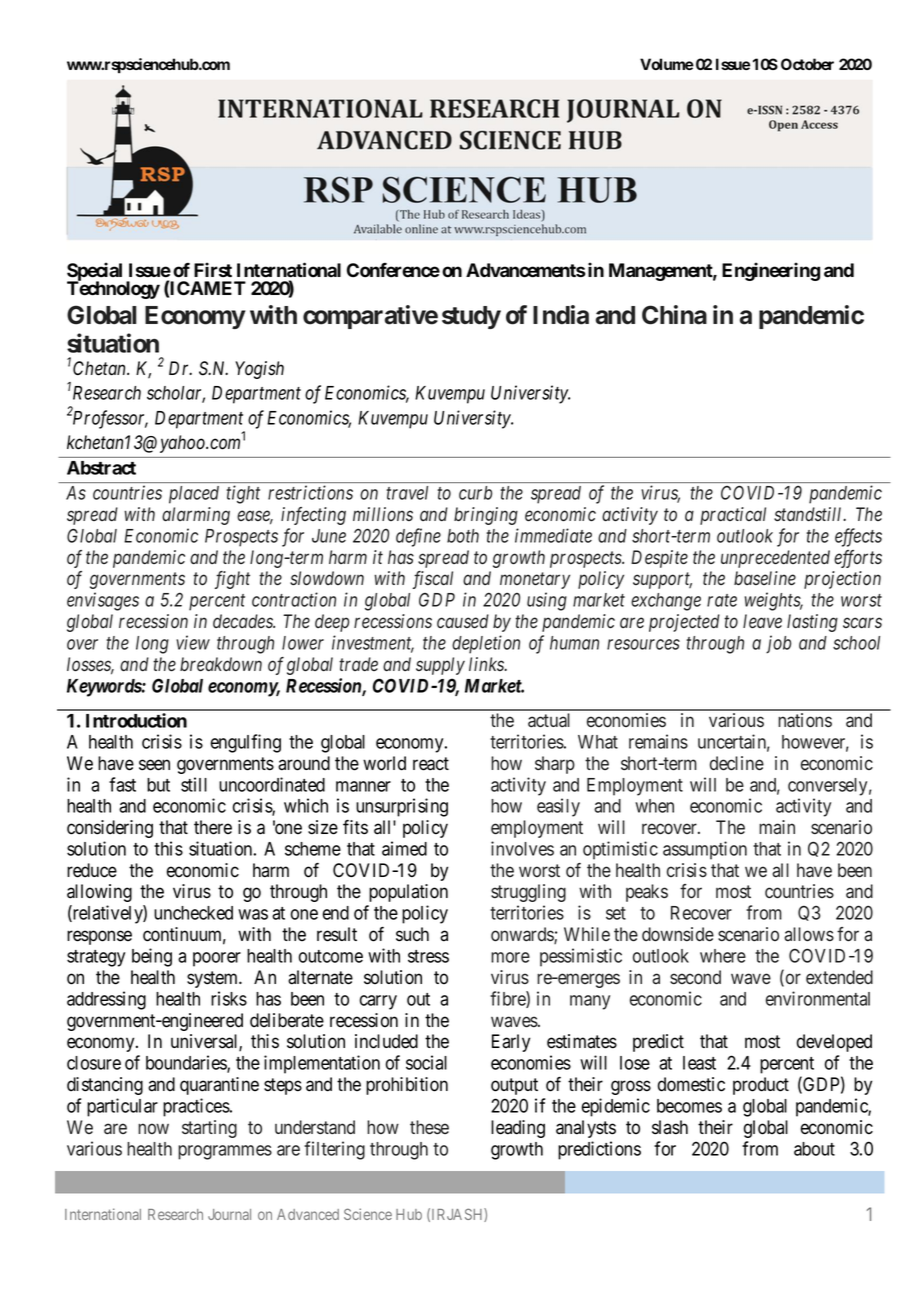 Image resolution: width=924 pixels, height=1307 pixels. What do you see at coordinates (486, 644) in the image?
I see `depletion` at bounding box center [486, 644].
